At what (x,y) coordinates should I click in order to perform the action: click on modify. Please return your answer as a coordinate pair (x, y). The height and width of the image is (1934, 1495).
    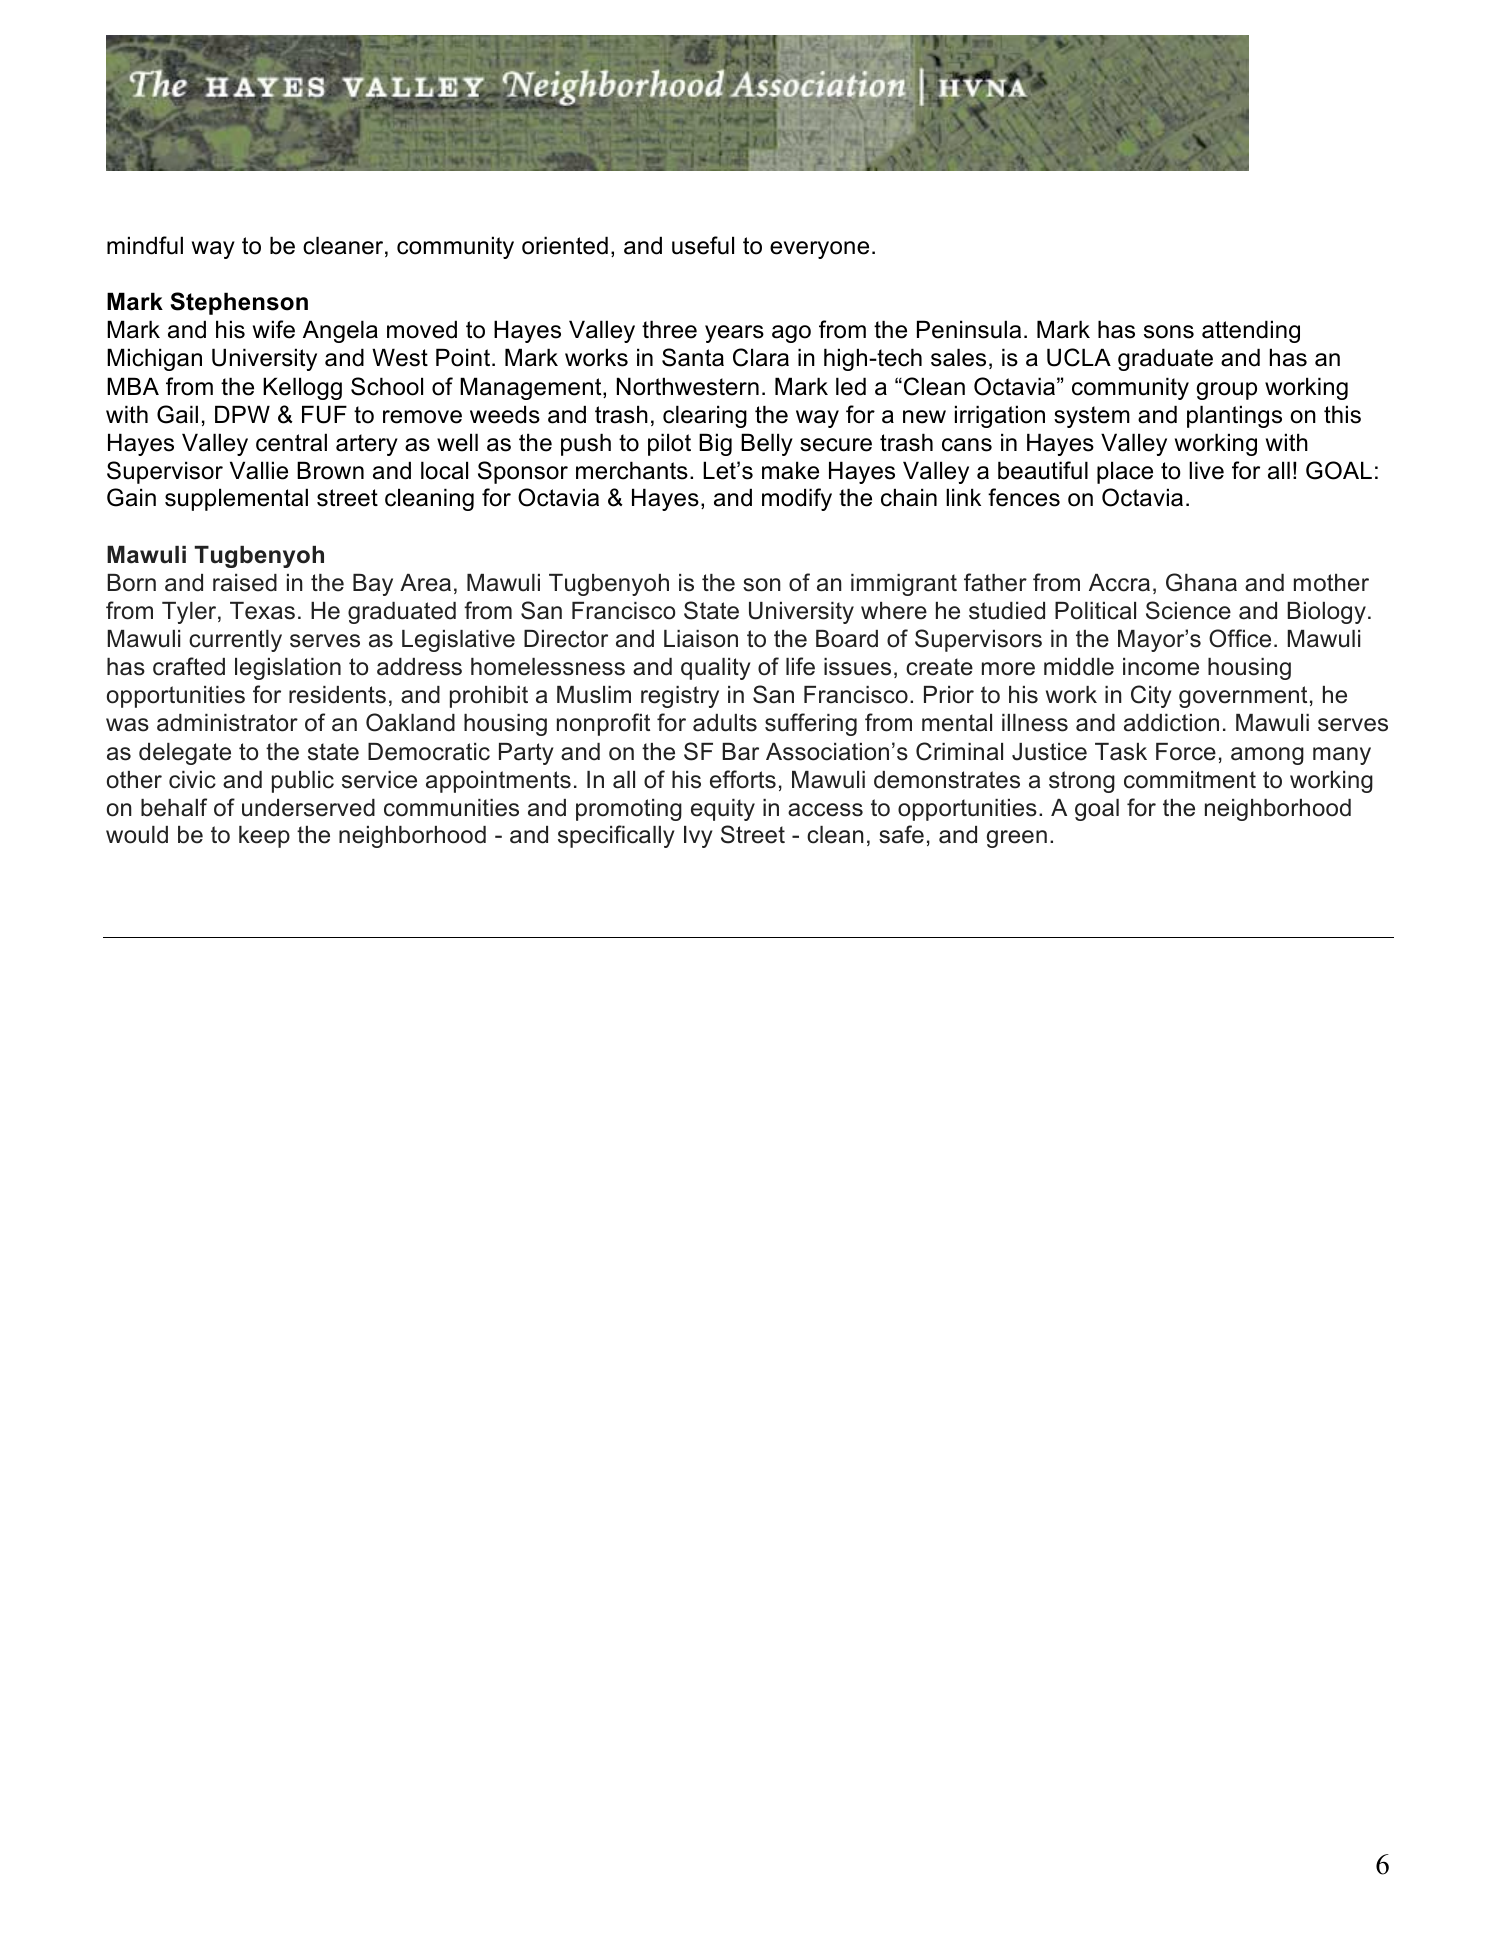
    Looking at the image, I should click on (797, 499).
